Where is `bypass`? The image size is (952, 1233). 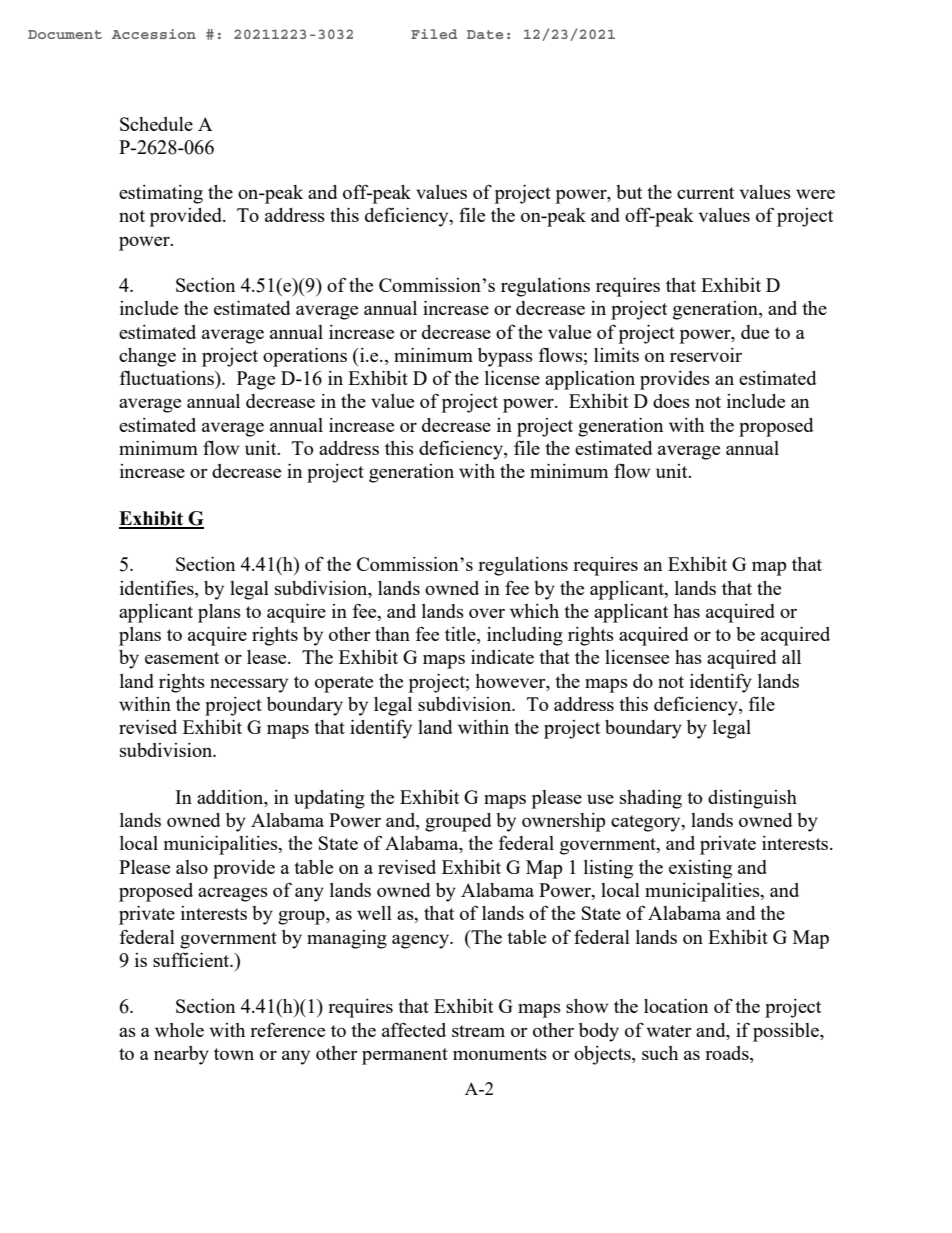
bypass is located at coordinates (505, 357).
